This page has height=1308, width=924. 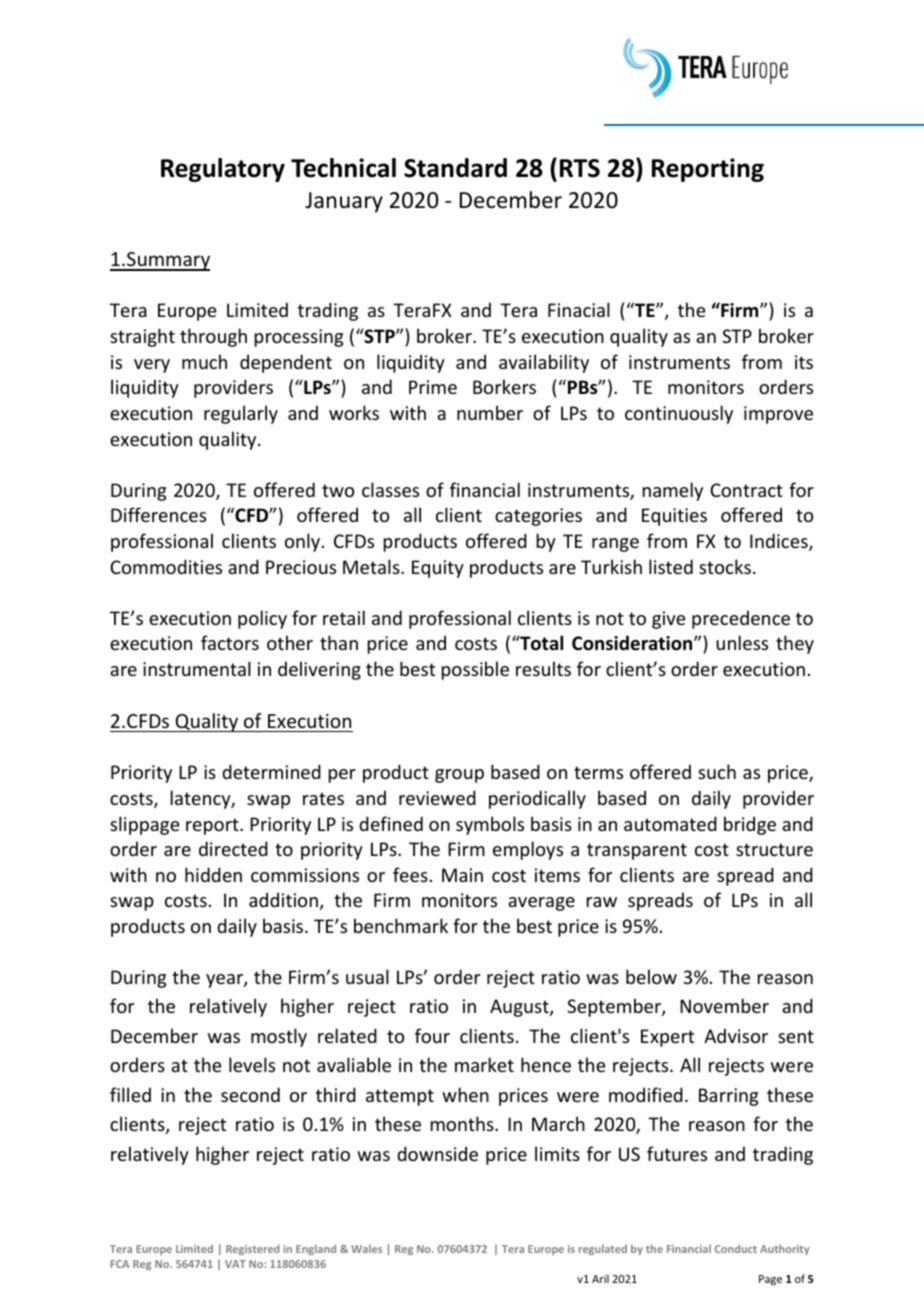 What do you see at coordinates (241, 414) in the page?
I see `regularly` at bounding box center [241, 414].
